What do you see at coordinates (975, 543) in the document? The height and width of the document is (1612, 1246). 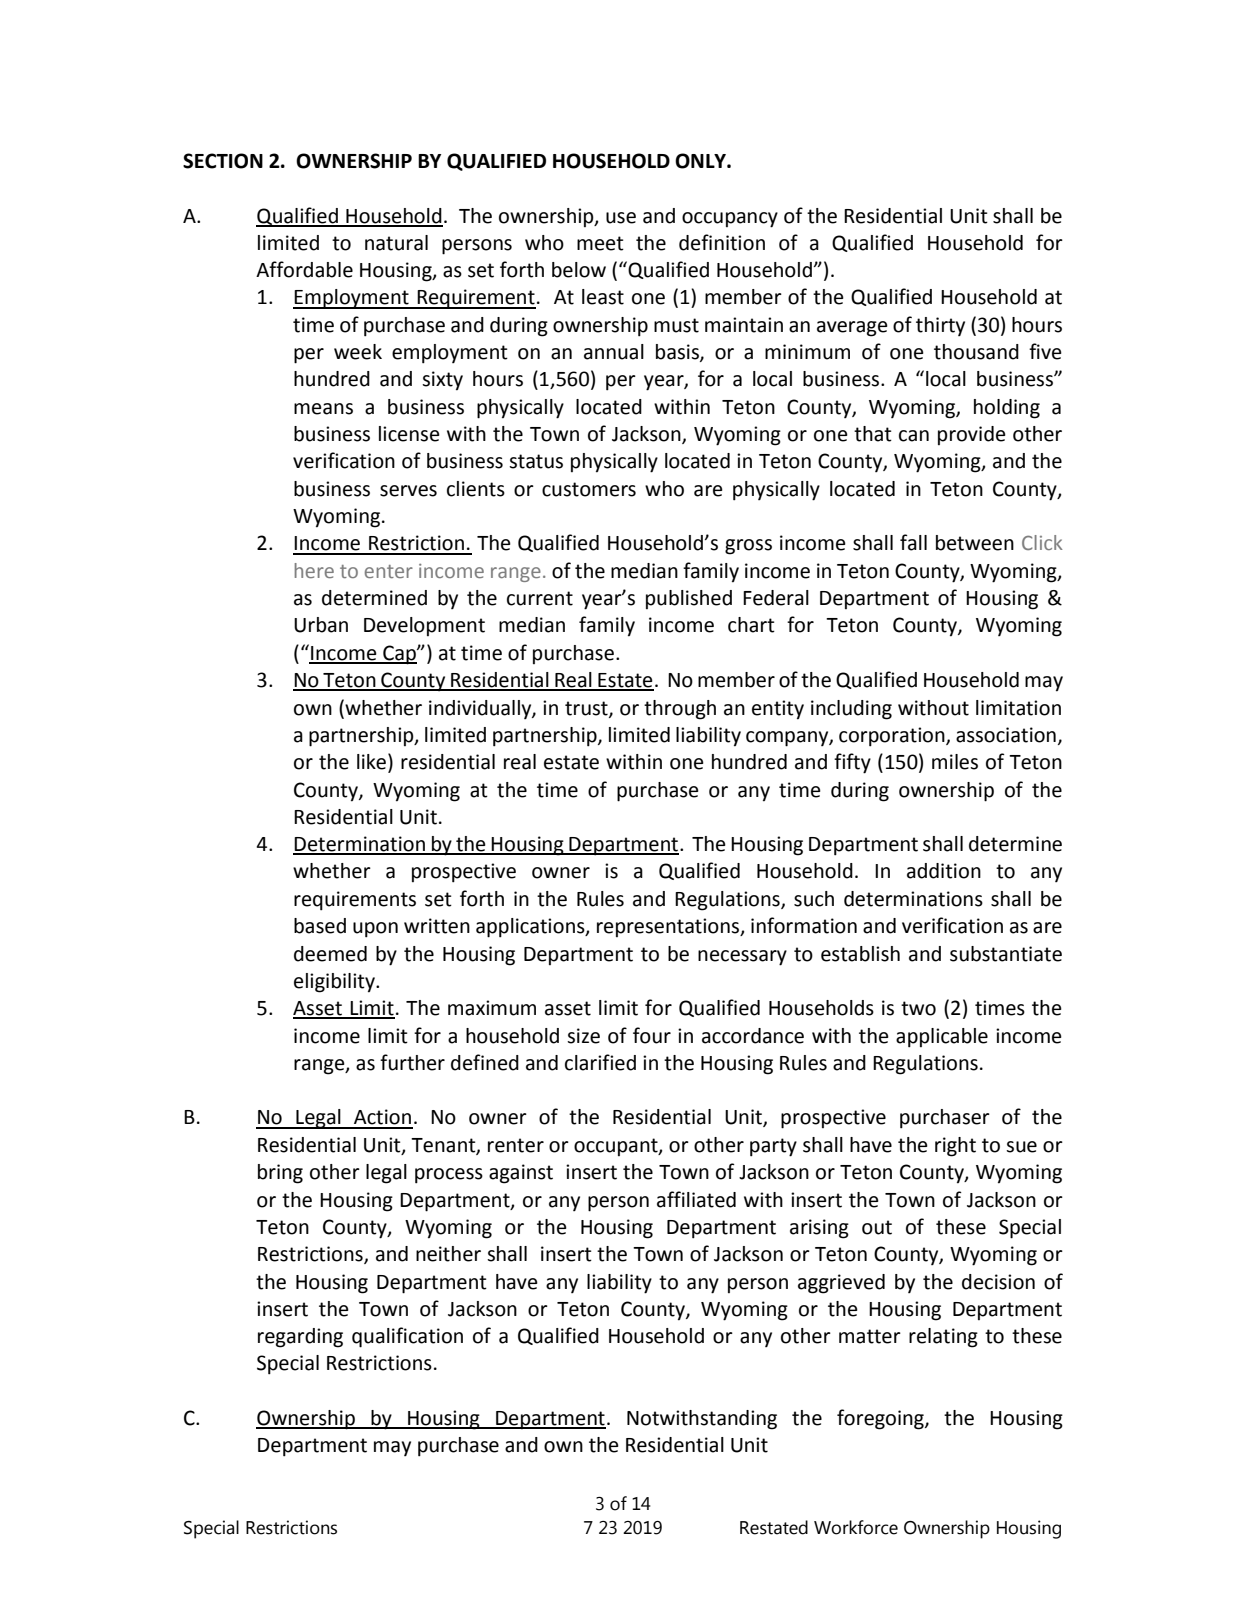 I see `between` at bounding box center [975, 543].
